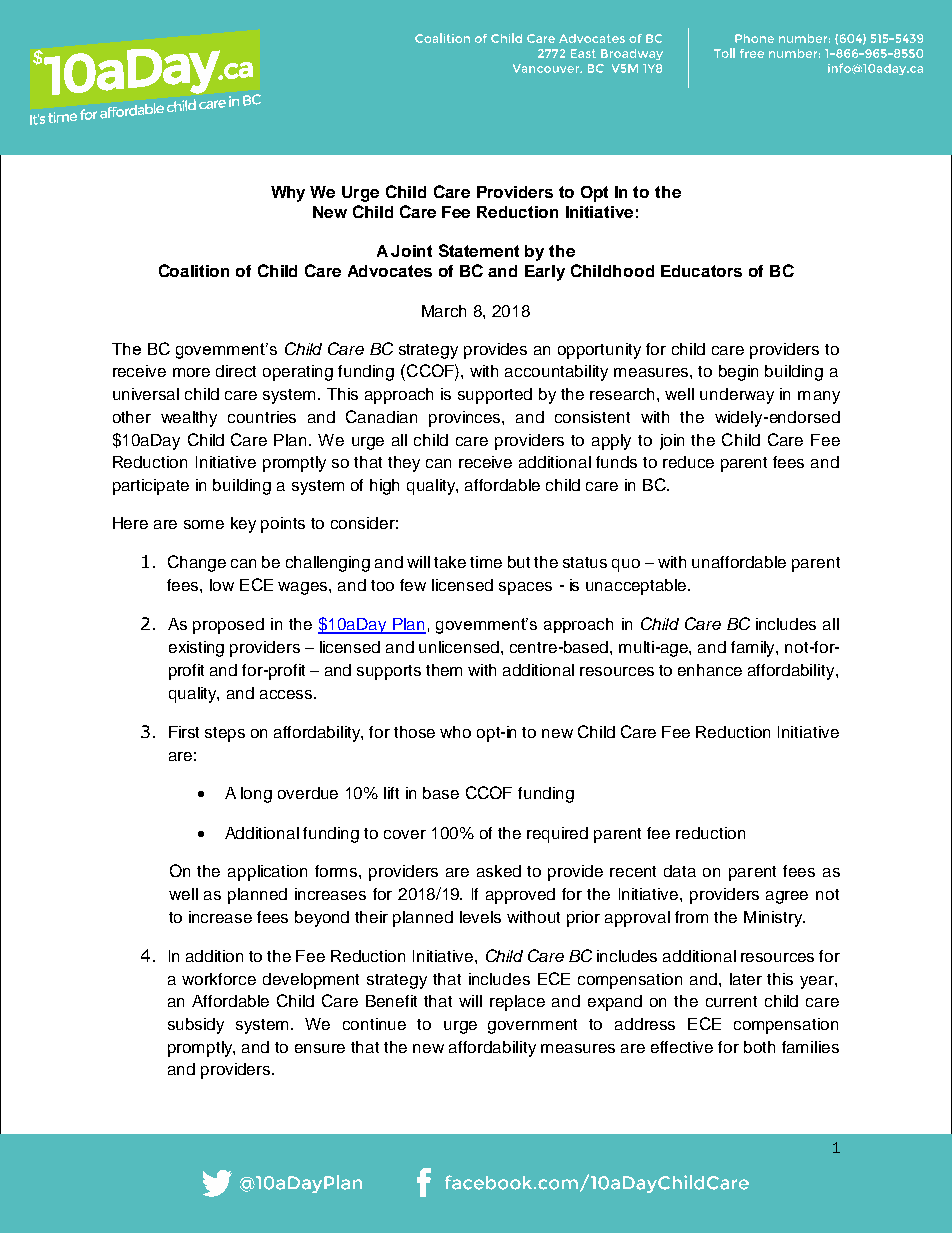 The image size is (952, 1233). What do you see at coordinates (404, 464) in the document?
I see `they` at bounding box center [404, 464].
